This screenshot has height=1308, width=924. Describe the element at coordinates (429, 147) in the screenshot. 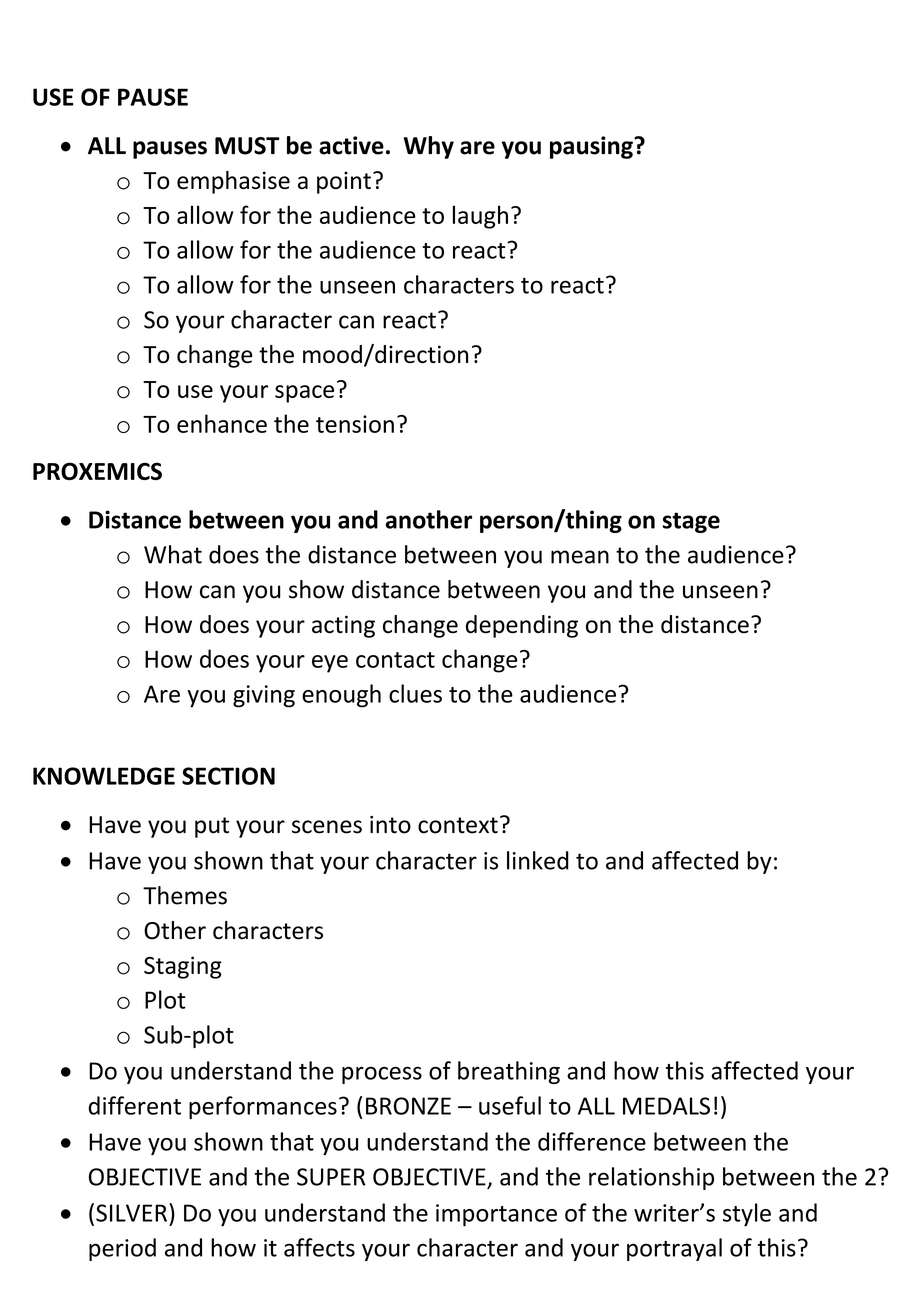

I see `Why` at that location.
